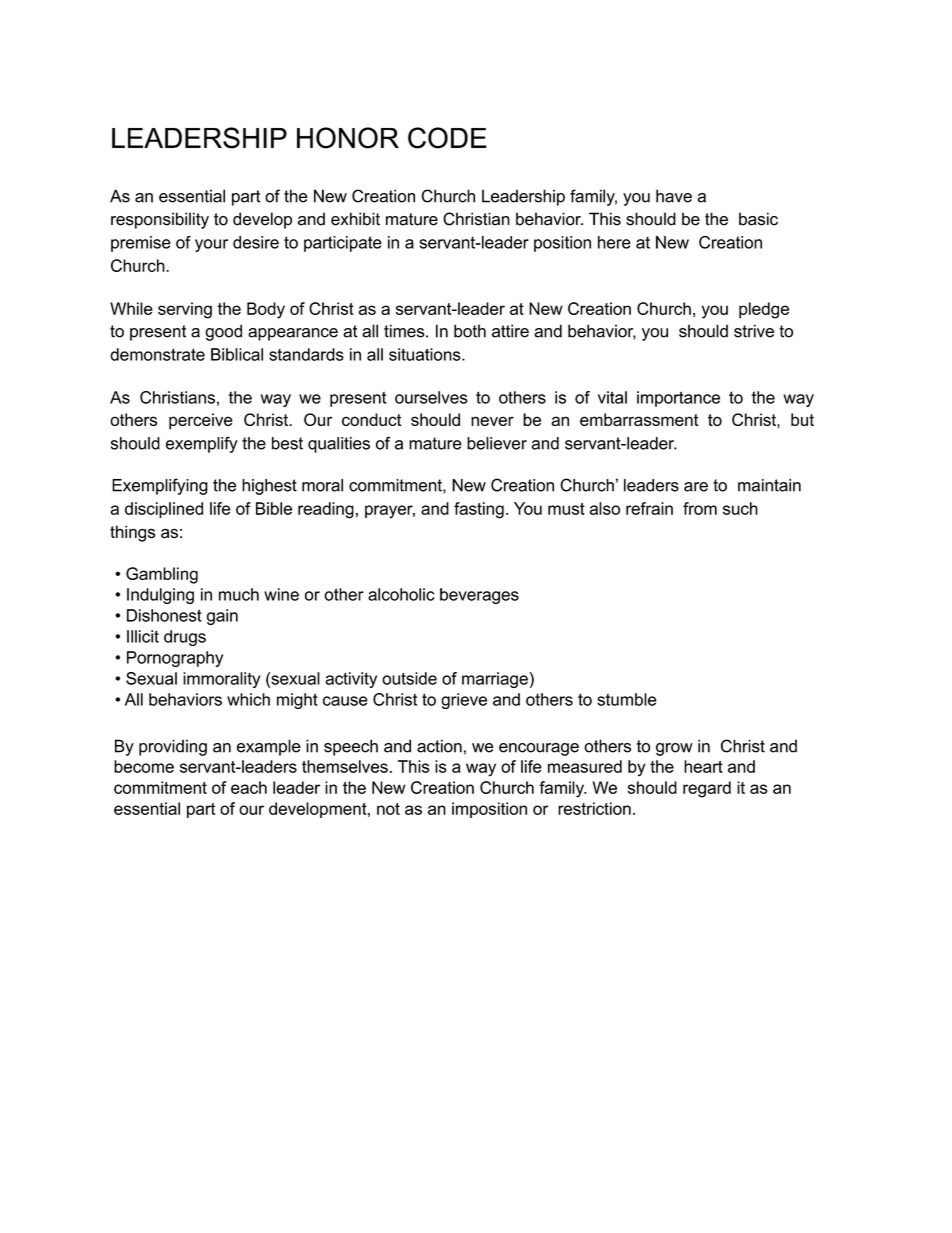  I want to click on believer, so click(497, 443).
